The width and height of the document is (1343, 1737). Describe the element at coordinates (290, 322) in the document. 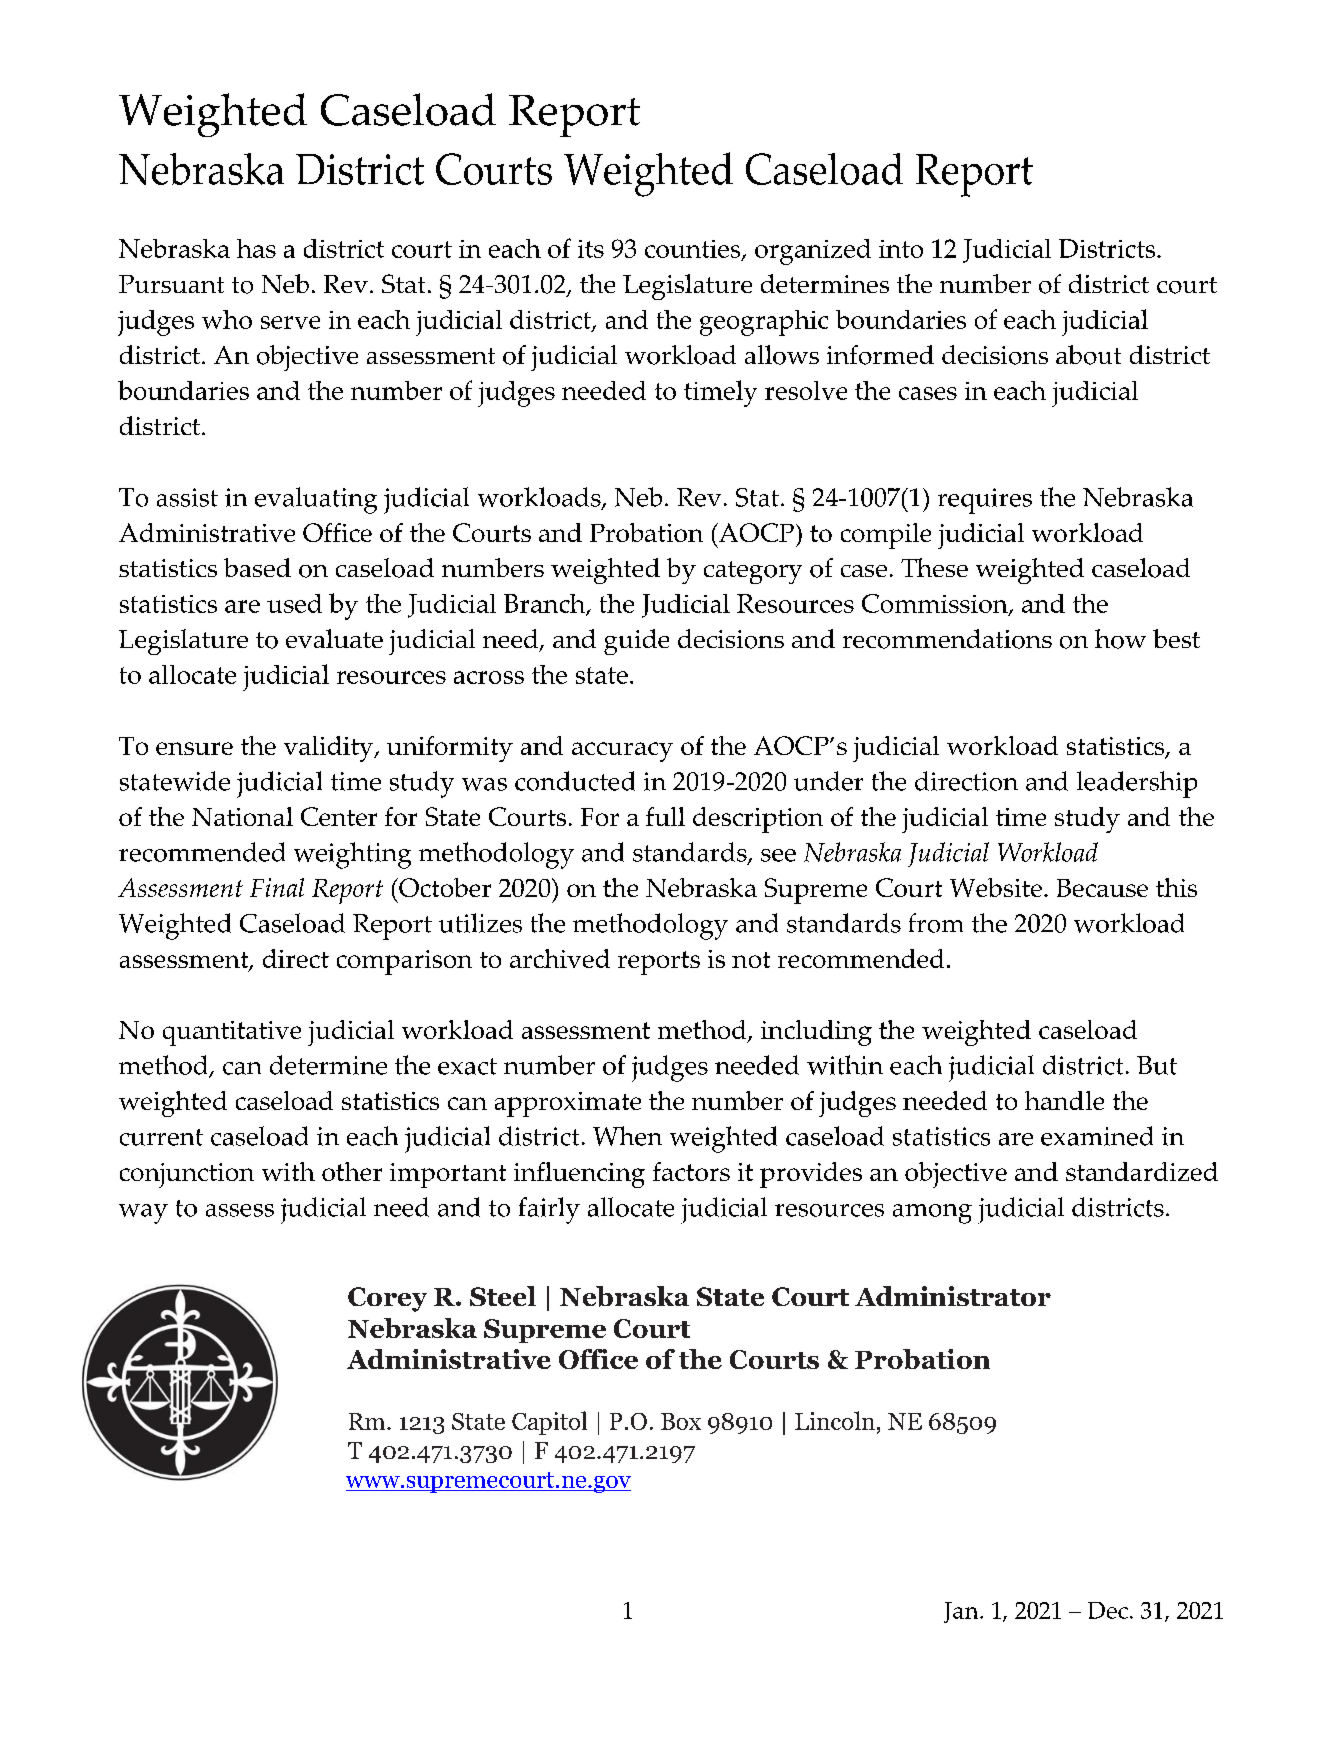

I see `serve` at that location.
